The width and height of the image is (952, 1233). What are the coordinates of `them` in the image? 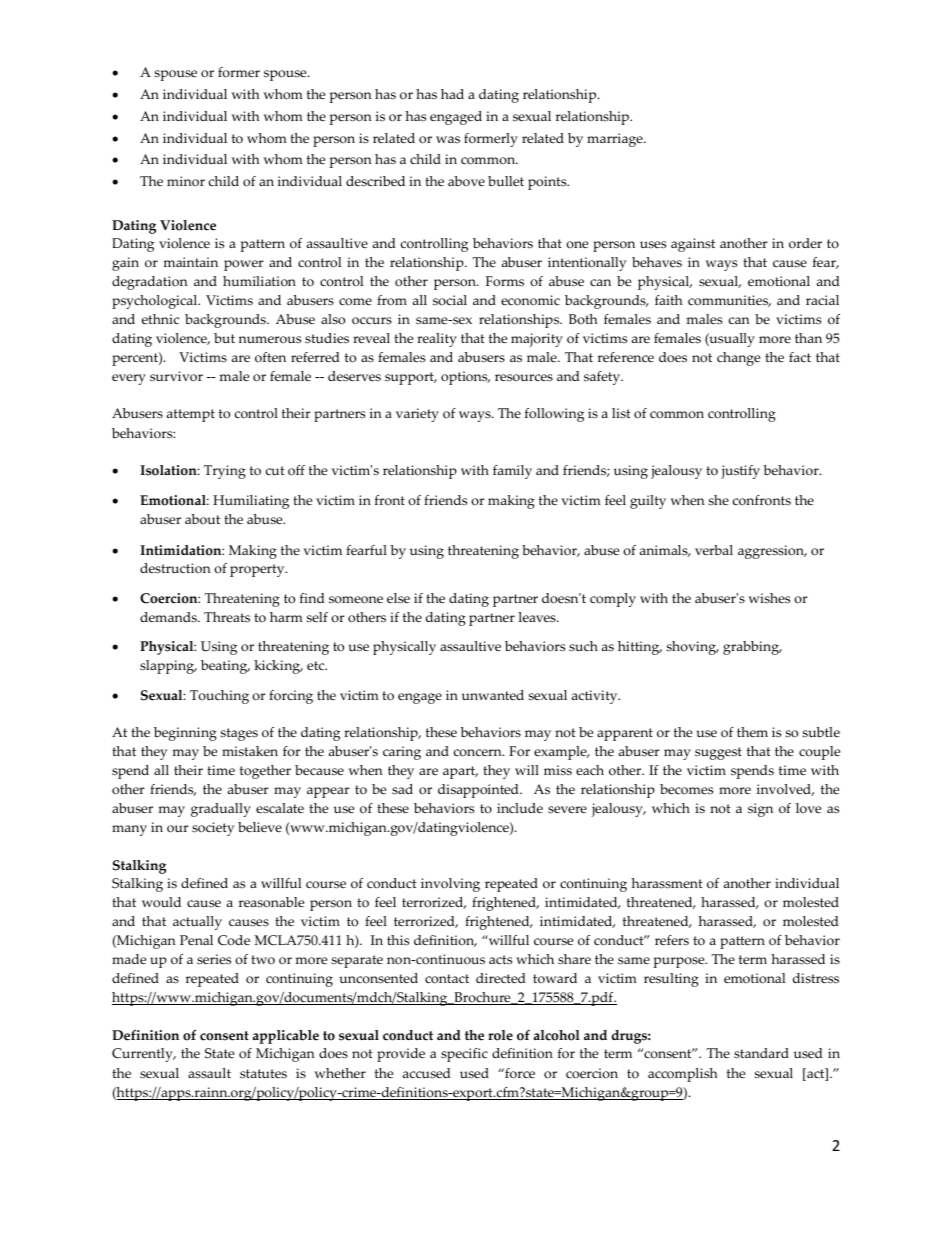 It's located at (752, 732).
